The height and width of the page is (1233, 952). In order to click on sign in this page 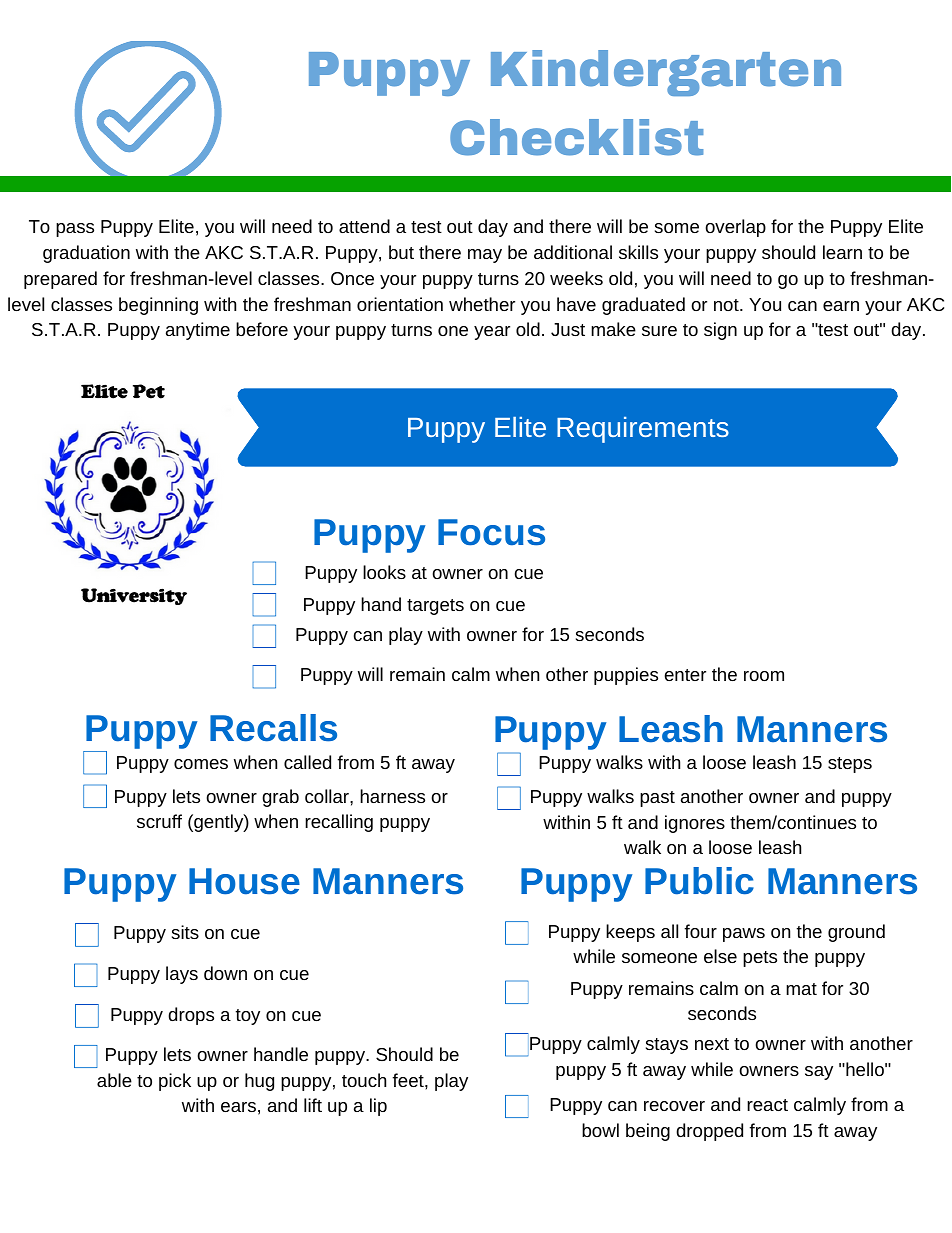, I will do `click(720, 331)`.
